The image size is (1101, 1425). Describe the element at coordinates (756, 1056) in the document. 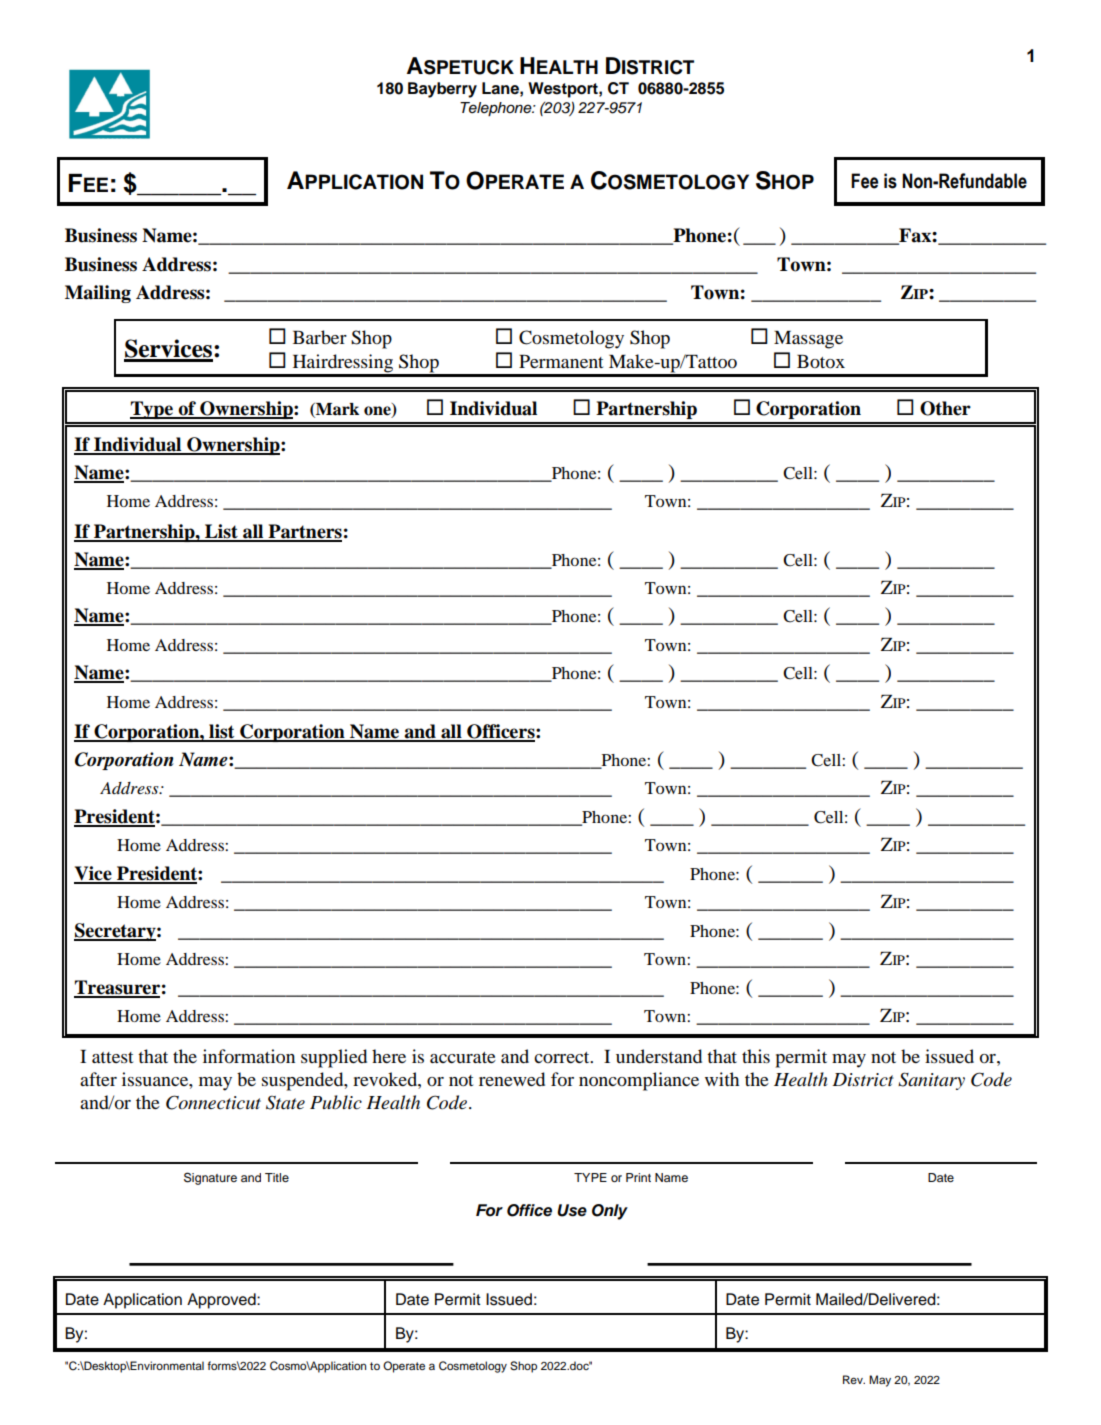

I see `this` at that location.
